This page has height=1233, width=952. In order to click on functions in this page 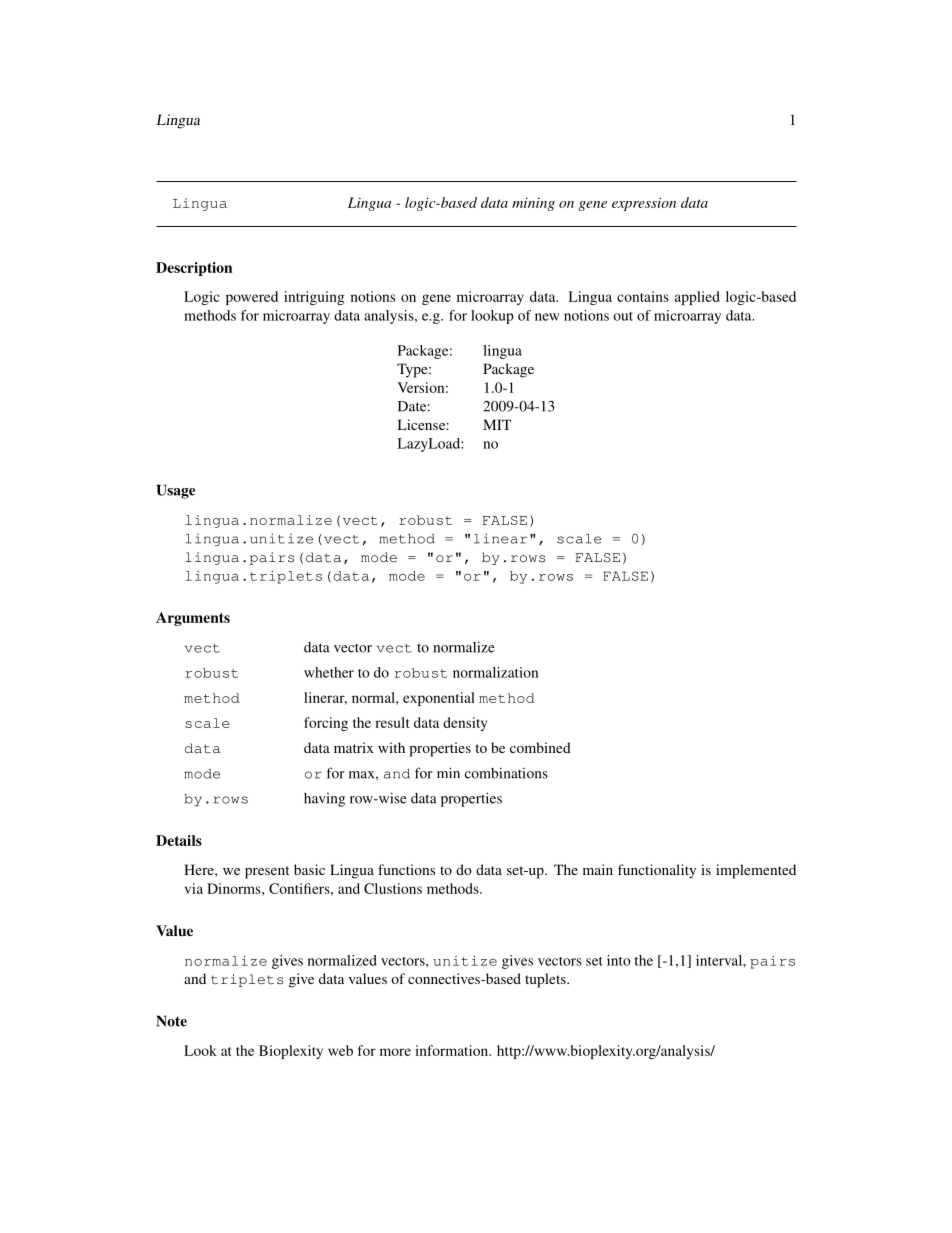, I will do `click(406, 869)`.
